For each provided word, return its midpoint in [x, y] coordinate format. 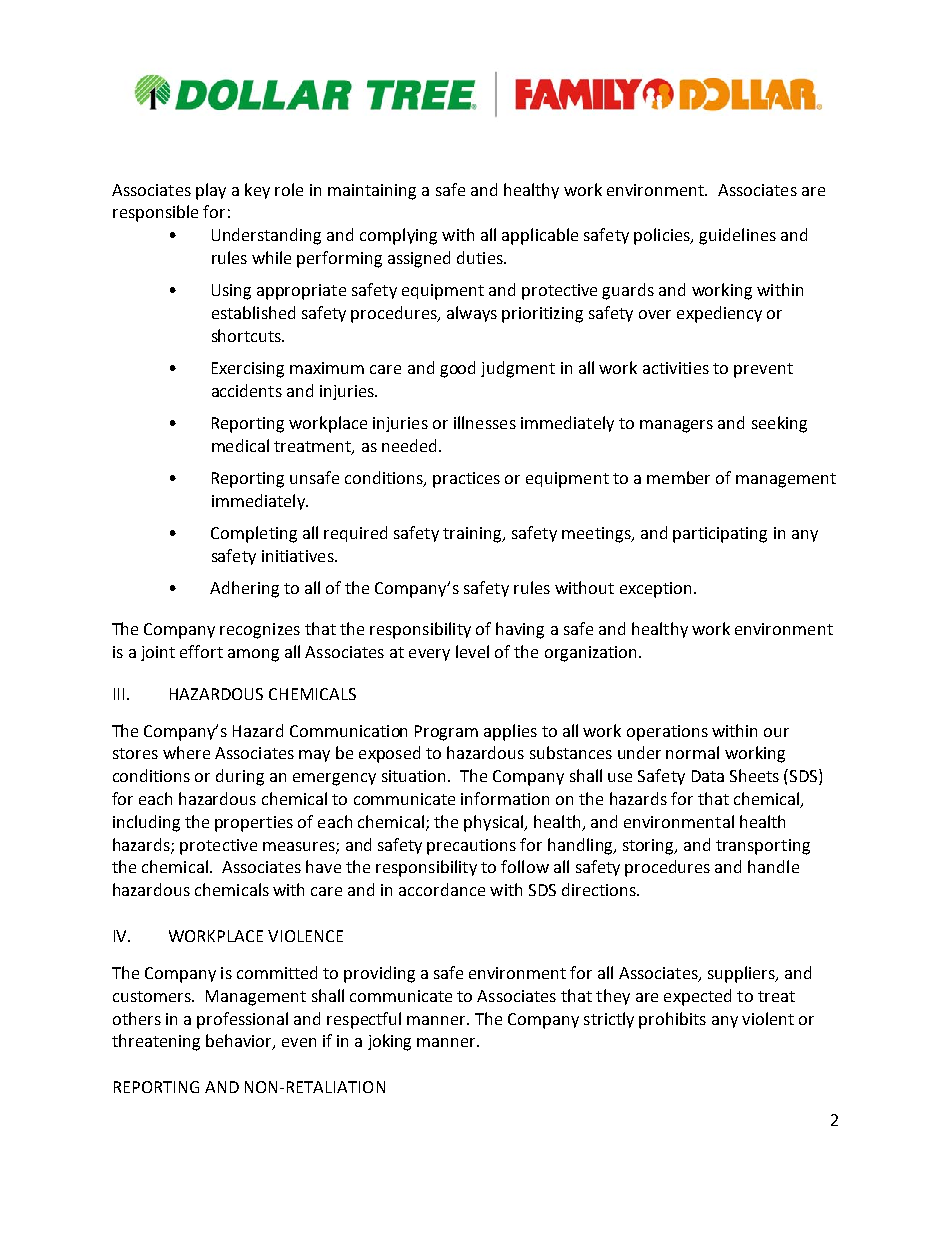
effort [201, 651]
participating [720, 535]
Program [446, 733]
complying [398, 236]
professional [242, 1020]
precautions [471, 847]
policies [663, 236]
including [146, 823]
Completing [254, 534]
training [473, 535]
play [211, 191]
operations [667, 733]
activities [676, 368]
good [457, 369]
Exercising [248, 370]
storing [650, 847]
